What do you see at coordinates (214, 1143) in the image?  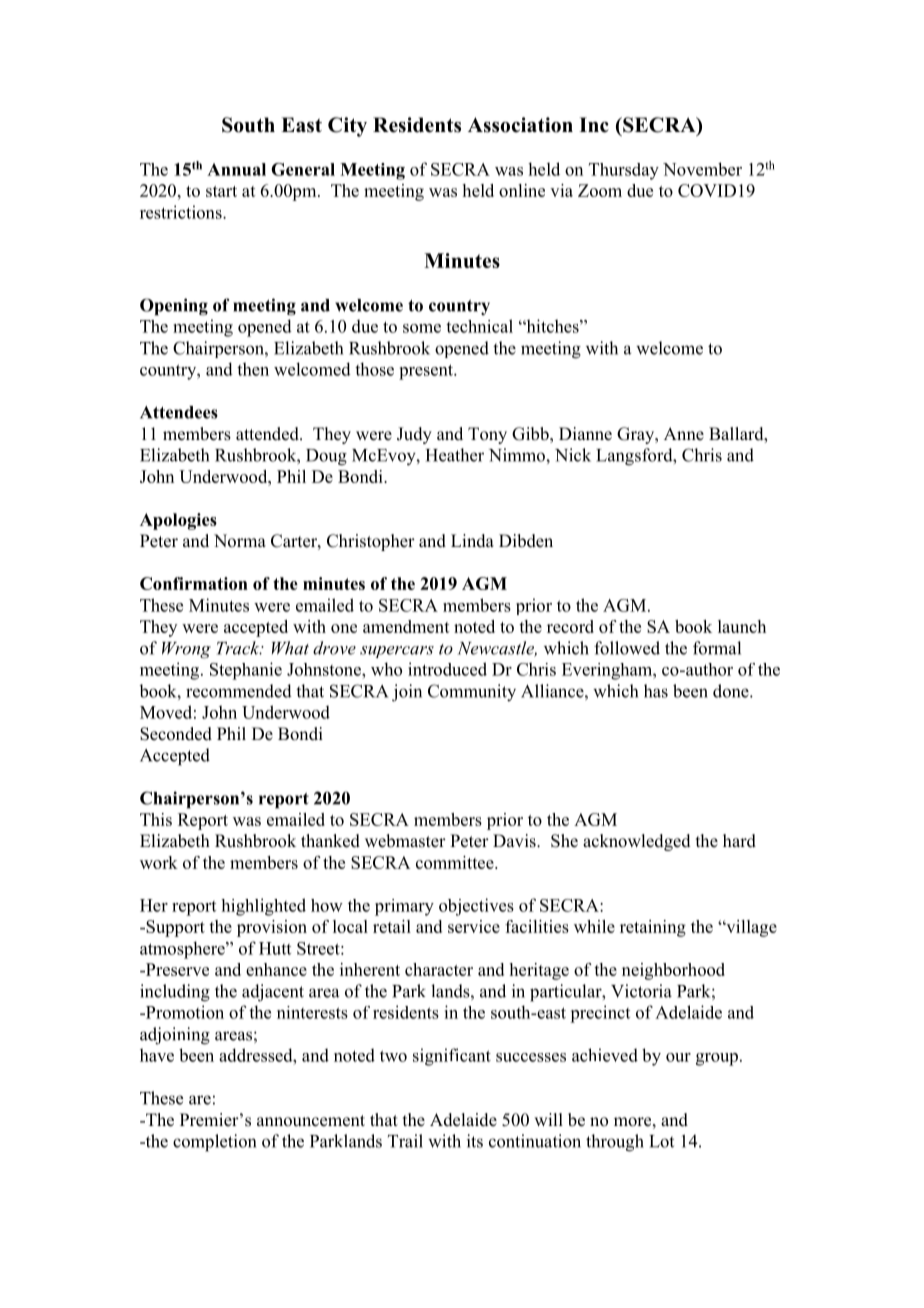 I see `completion` at bounding box center [214, 1143].
